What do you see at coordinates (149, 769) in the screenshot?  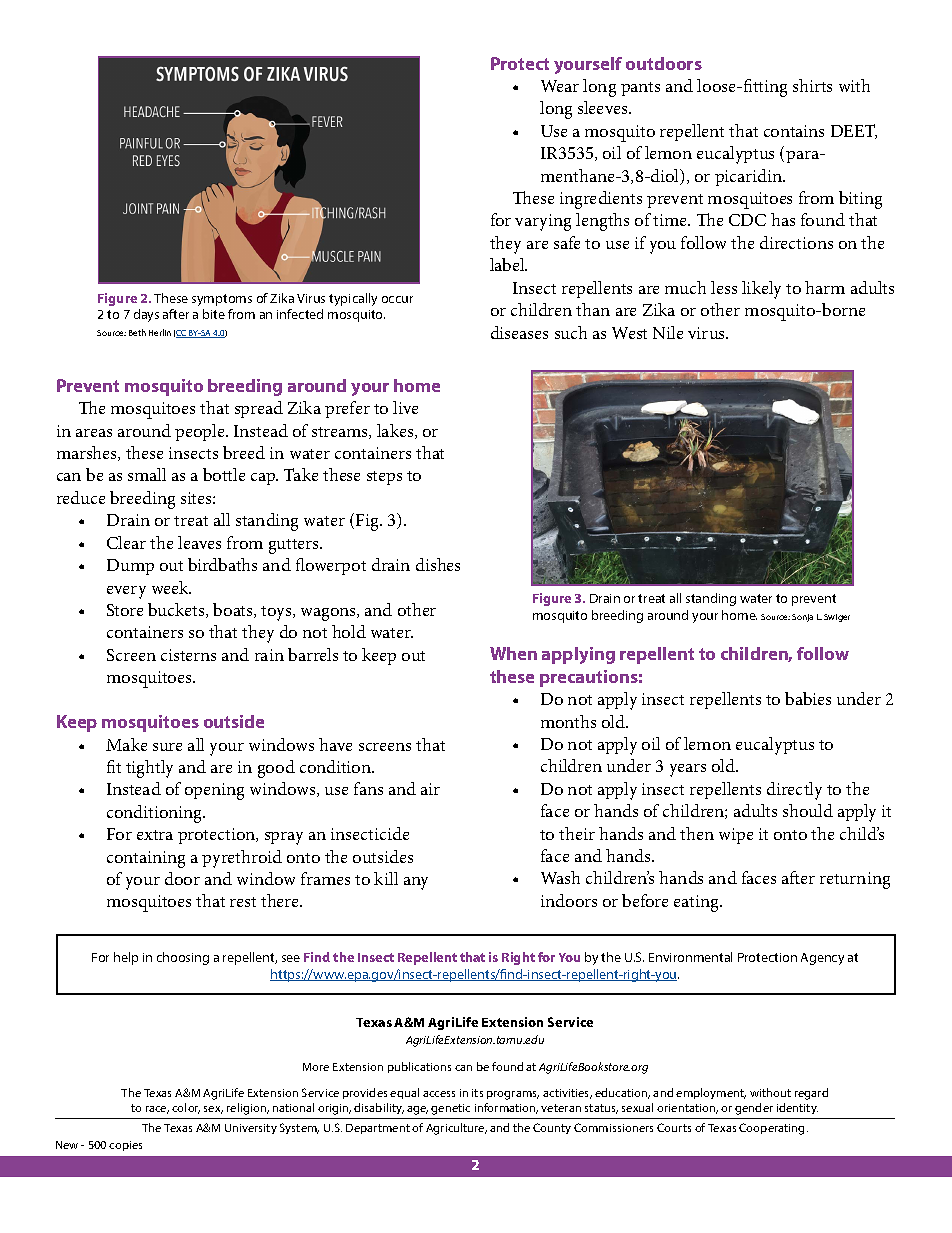 I see `tightly` at bounding box center [149, 769].
